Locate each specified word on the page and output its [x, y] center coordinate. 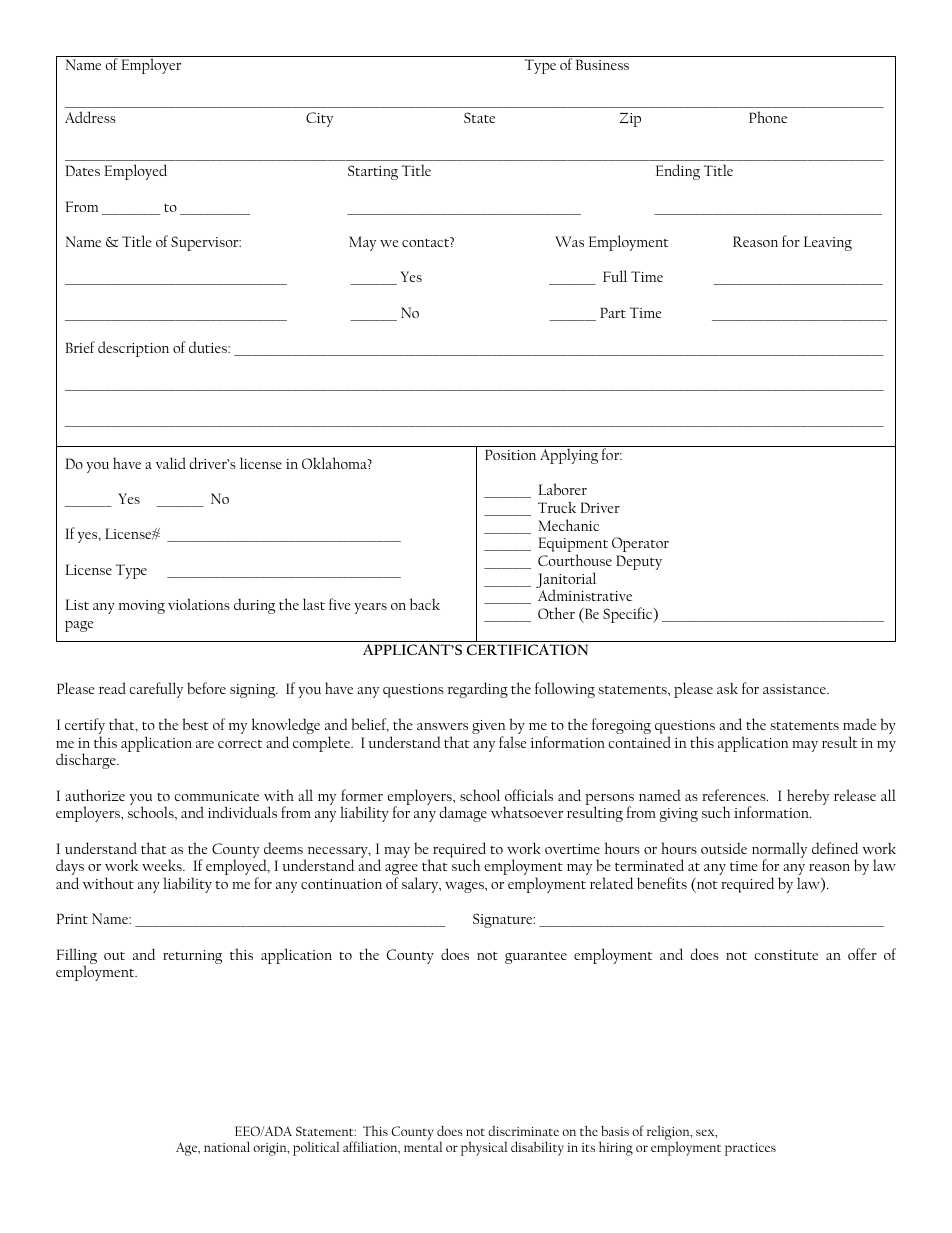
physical [484, 1148]
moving [141, 607]
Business [602, 64]
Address [90, 117]
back [425, 604]
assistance [795, 689]
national [227, 1146]
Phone [768, 117]
